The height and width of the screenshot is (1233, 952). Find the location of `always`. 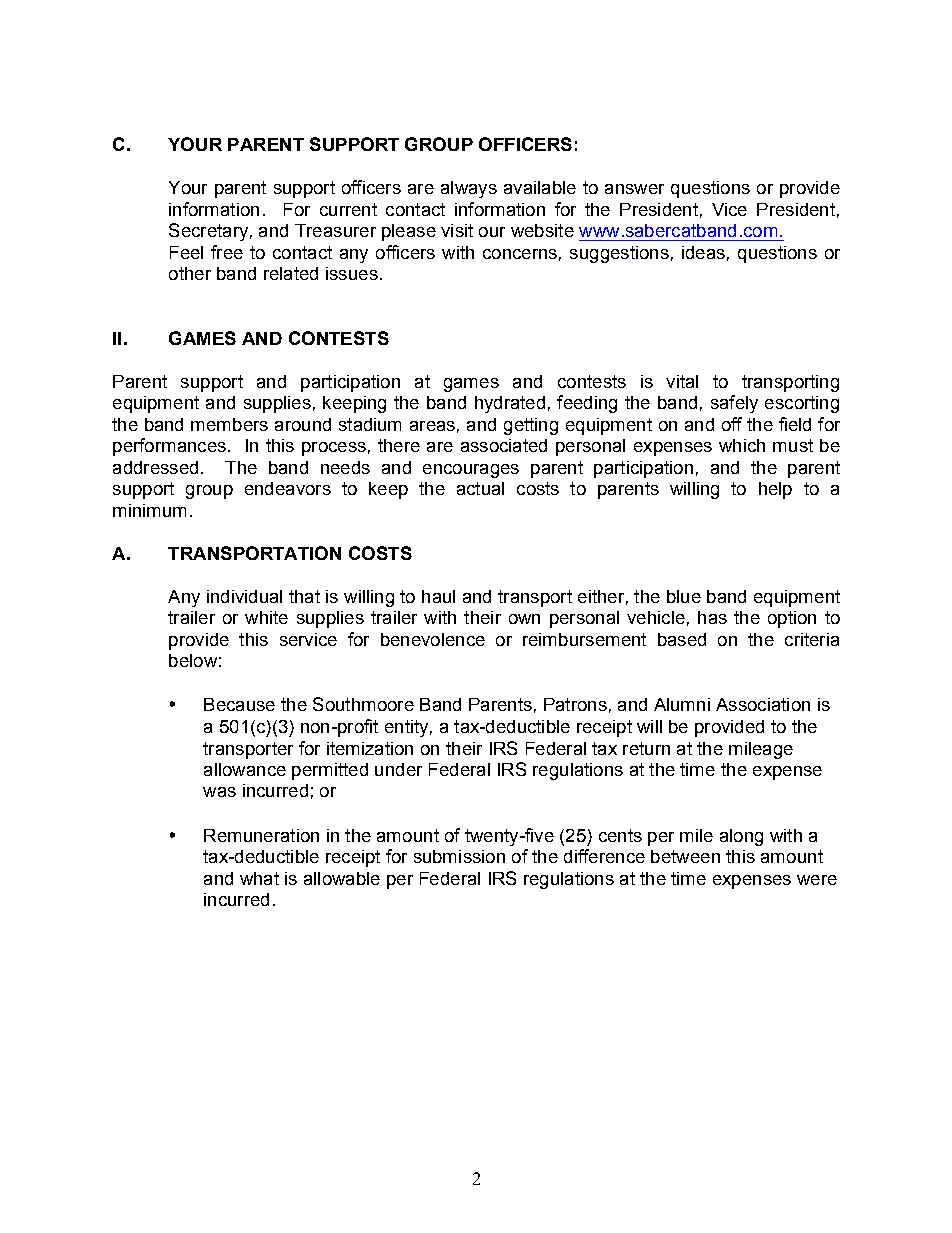

always is located at coordinates (469, 189).
